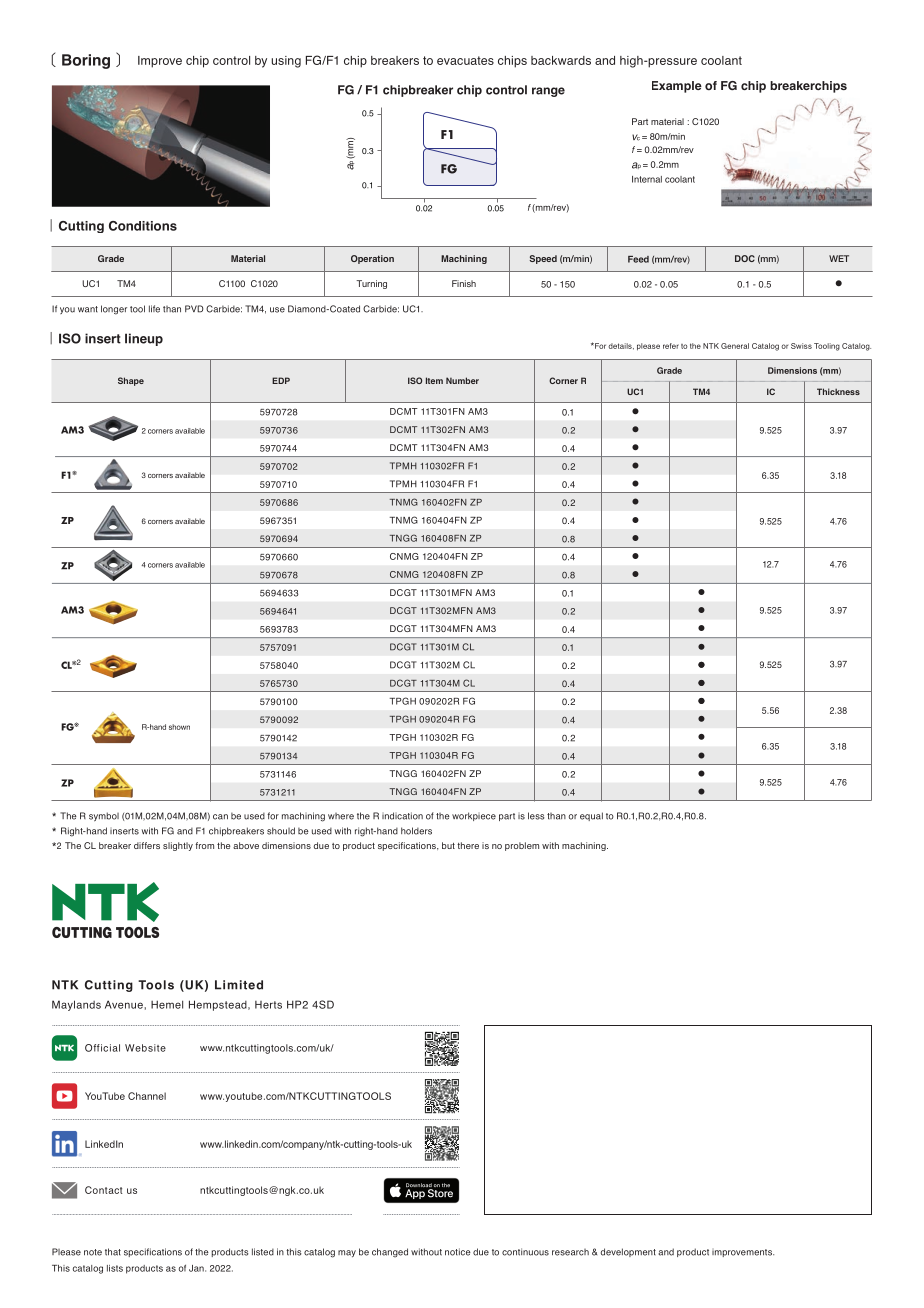 This document has width=924, height=1308. What do you see at coordinates (462, 380) in the document?
I see `Number` at bounding box center [462, 380].
